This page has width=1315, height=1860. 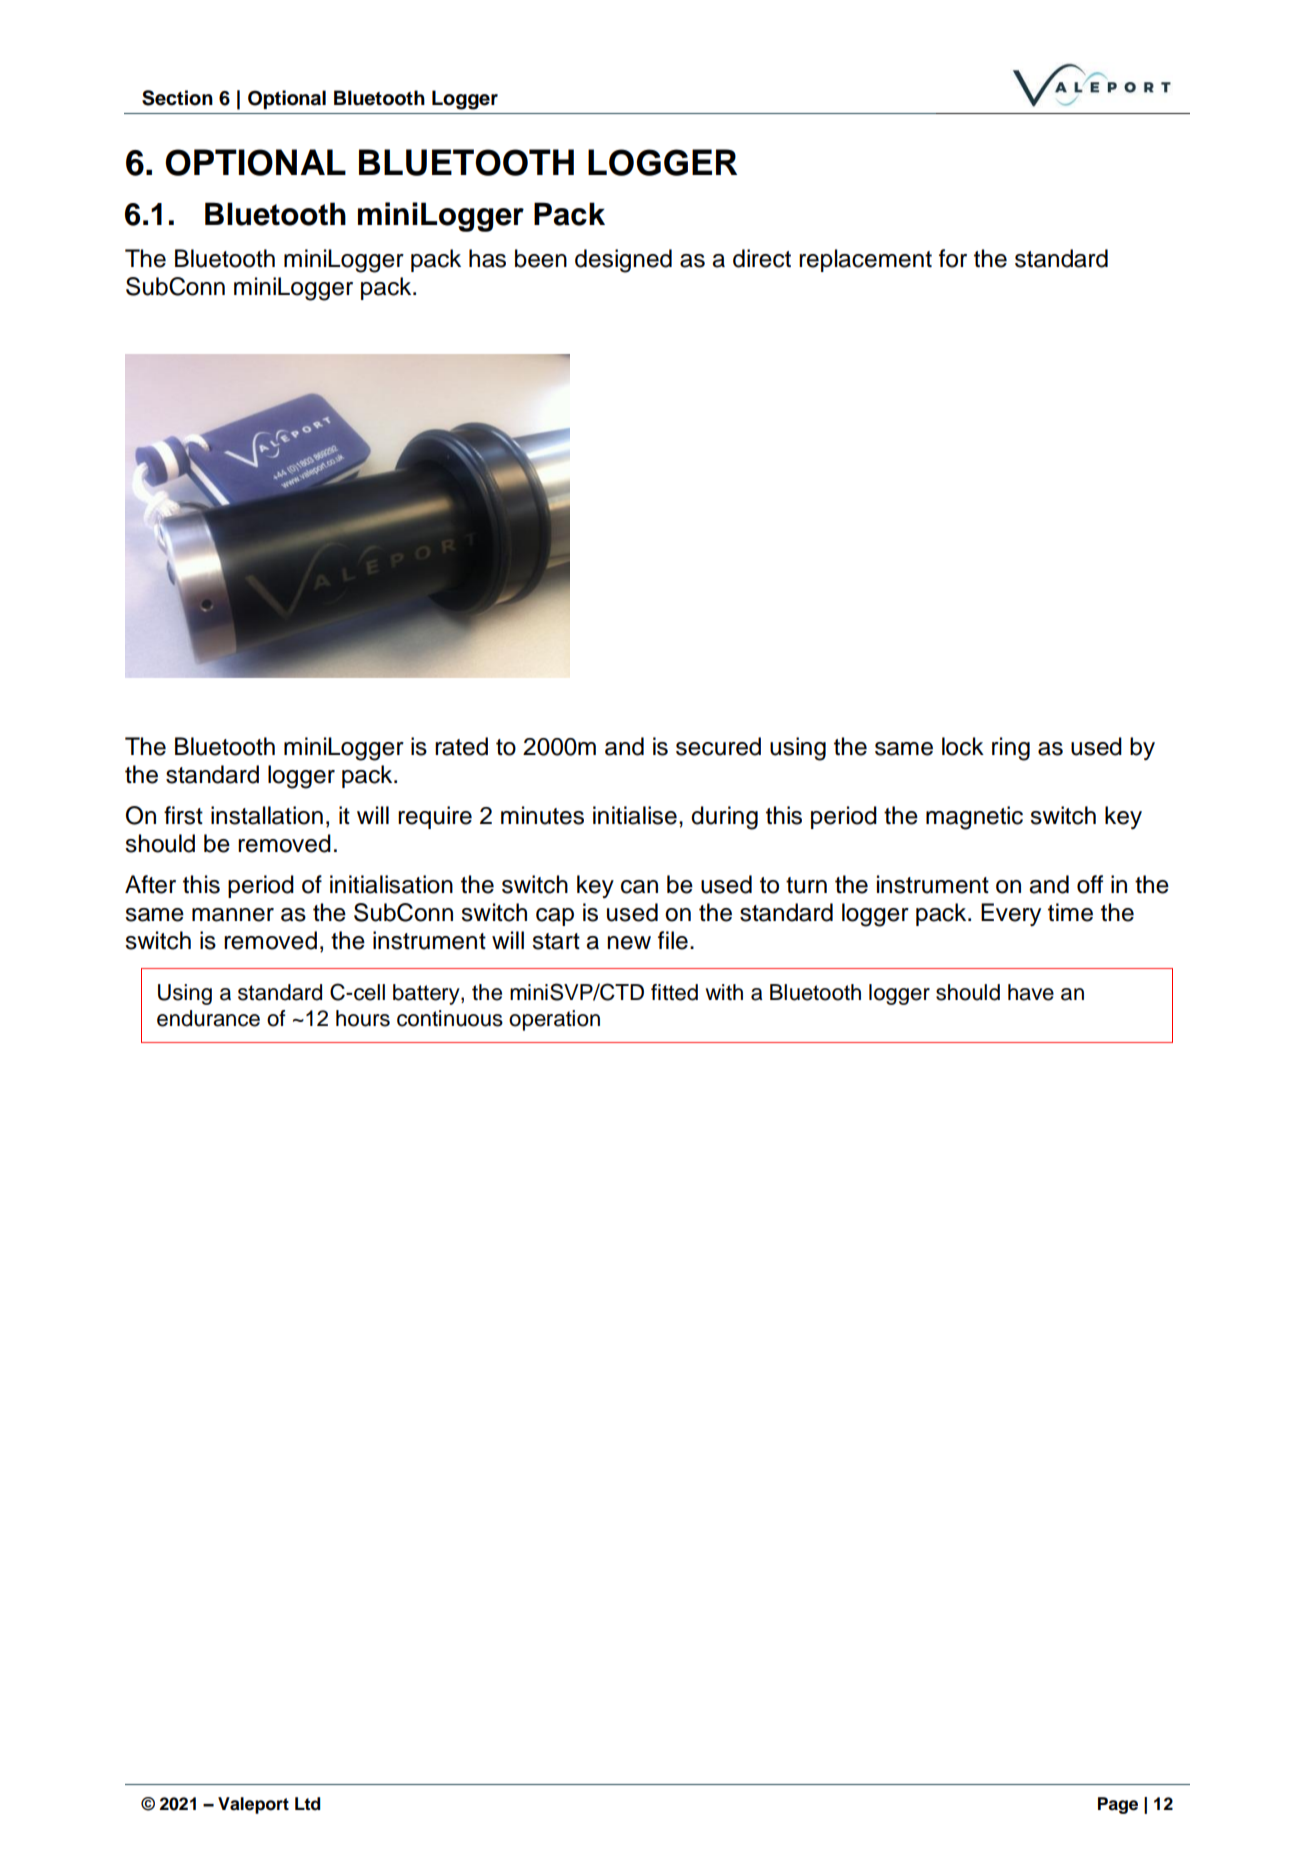 I want to click on endurance, so click(x=208, y=1018).
